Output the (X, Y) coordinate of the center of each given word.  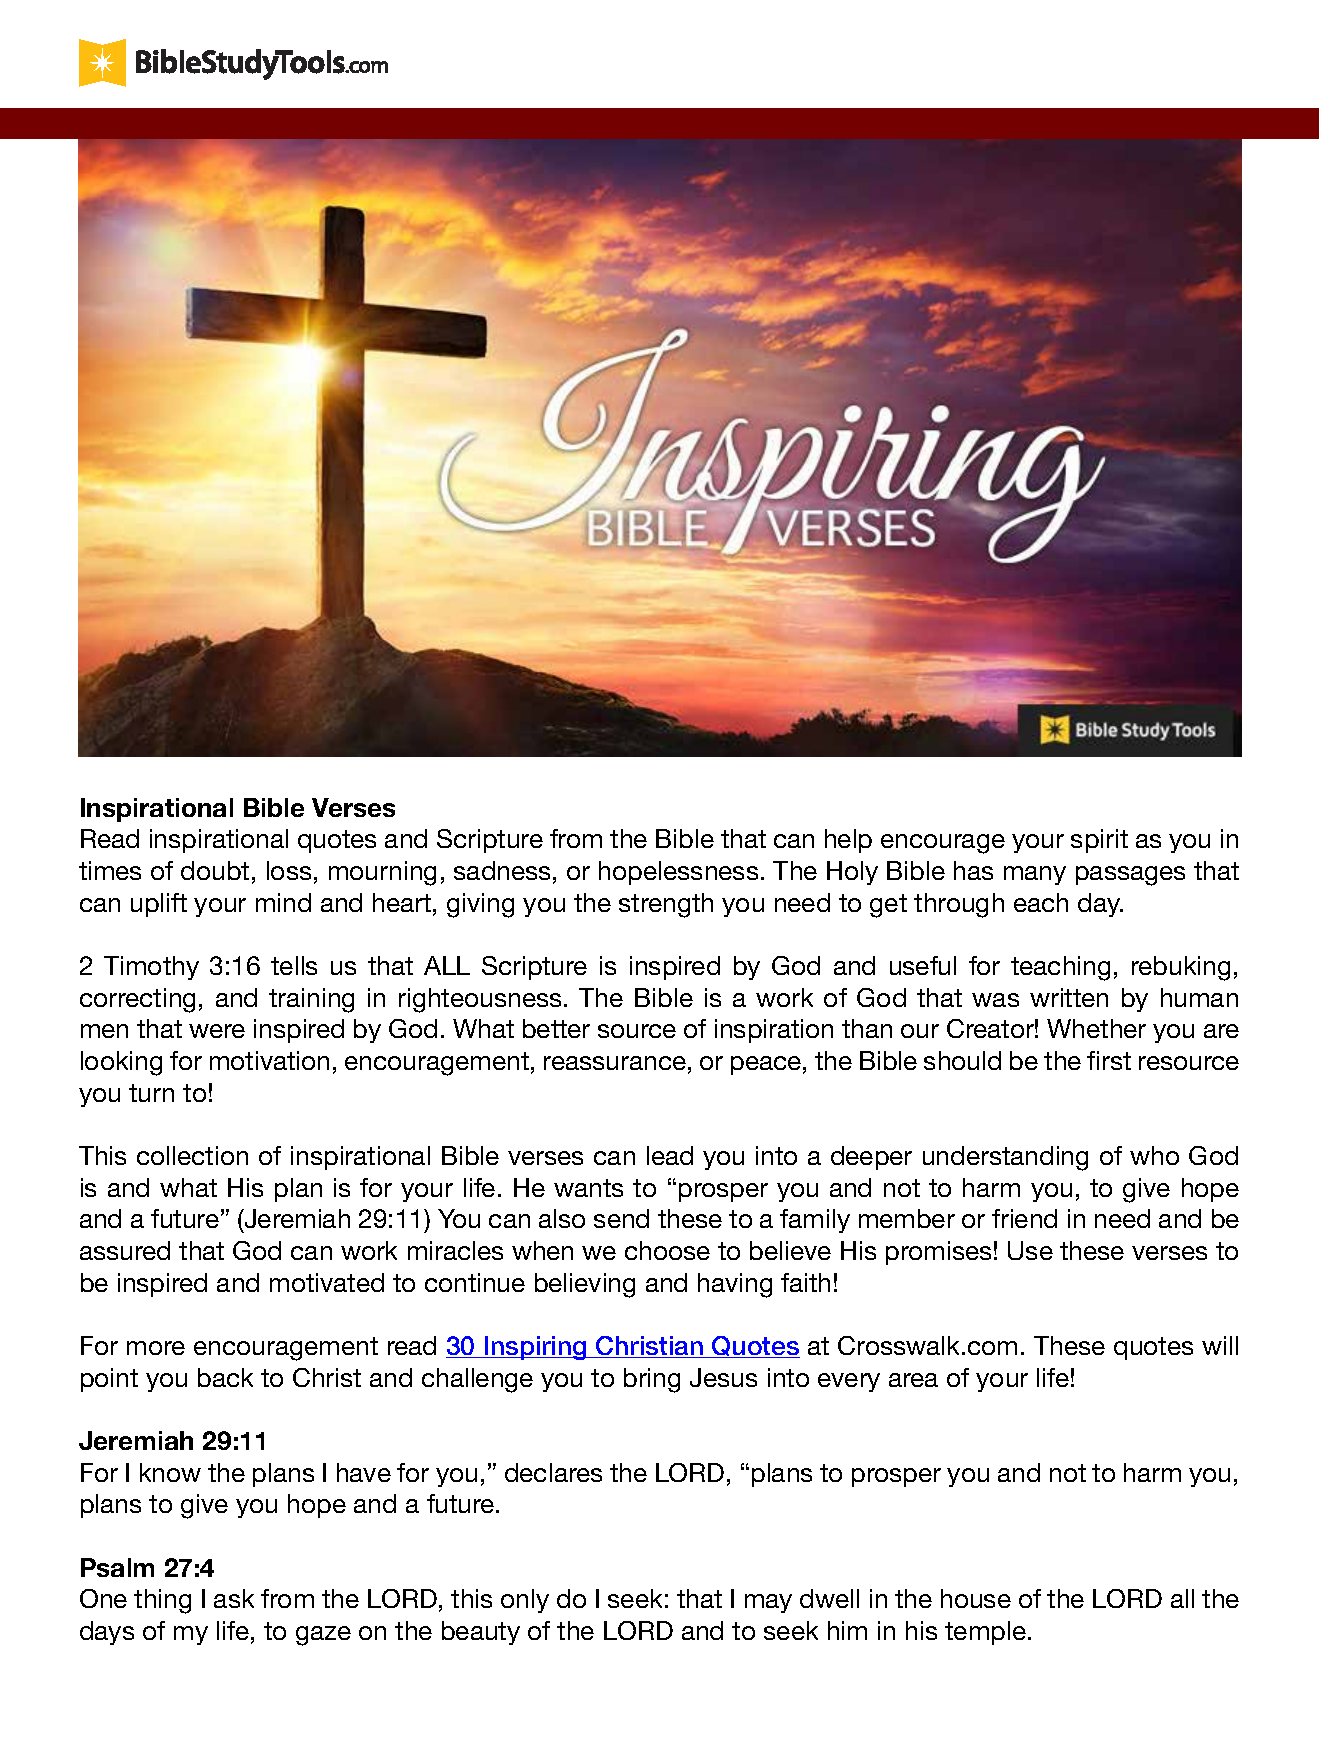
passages (1130, 876)
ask (234, 1598)
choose (667, 1250)
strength (666, 905)
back (225, 1377)
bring (652, 1380)
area (913, 1380)
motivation (269, 1060)
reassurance (615, 1063)
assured (125, 1250)
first (1109, 1060)
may (768, 1603)
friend (1024, 1218)
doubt (215, 870)
